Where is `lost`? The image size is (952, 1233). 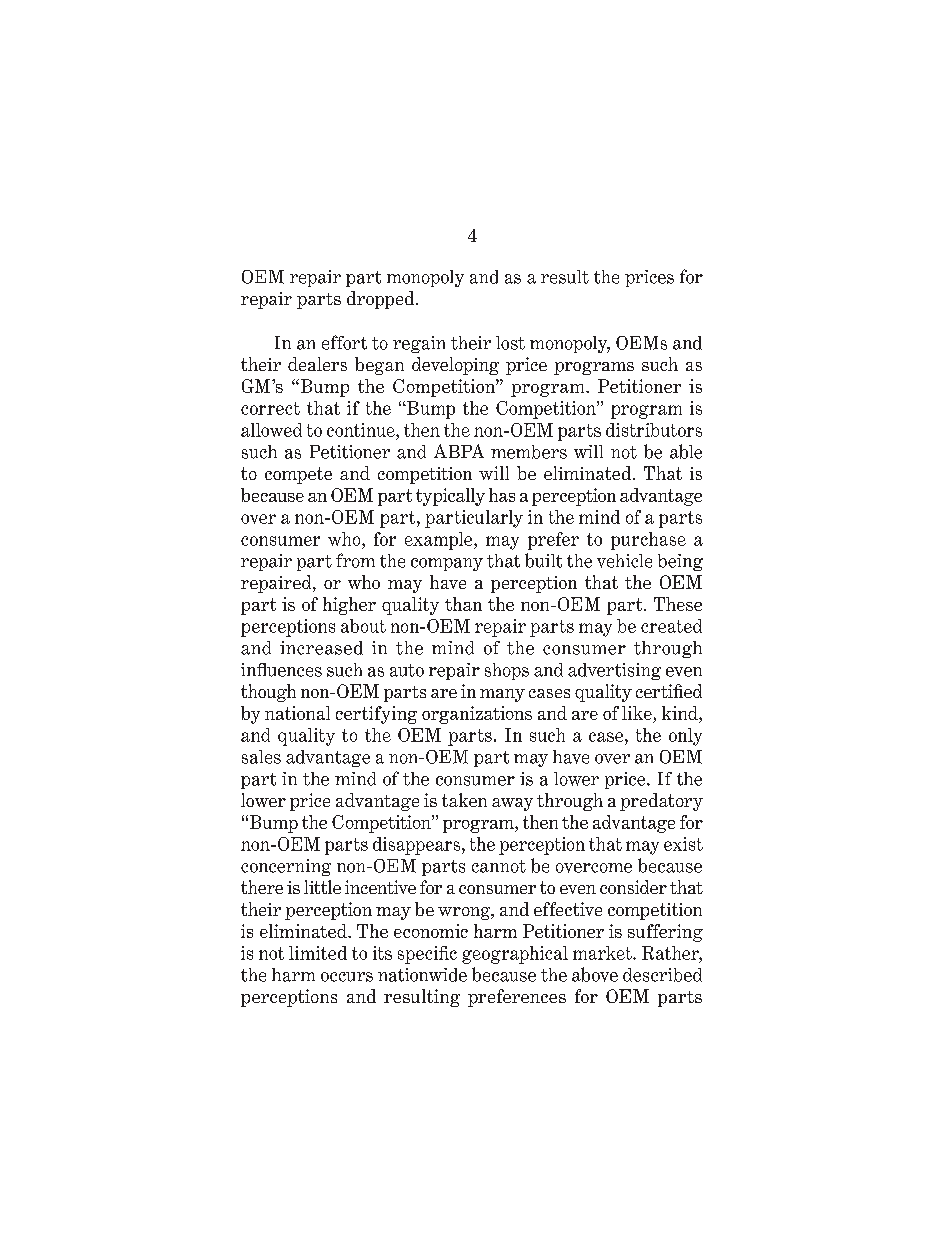 lost is located at coordinates (510, 343).
